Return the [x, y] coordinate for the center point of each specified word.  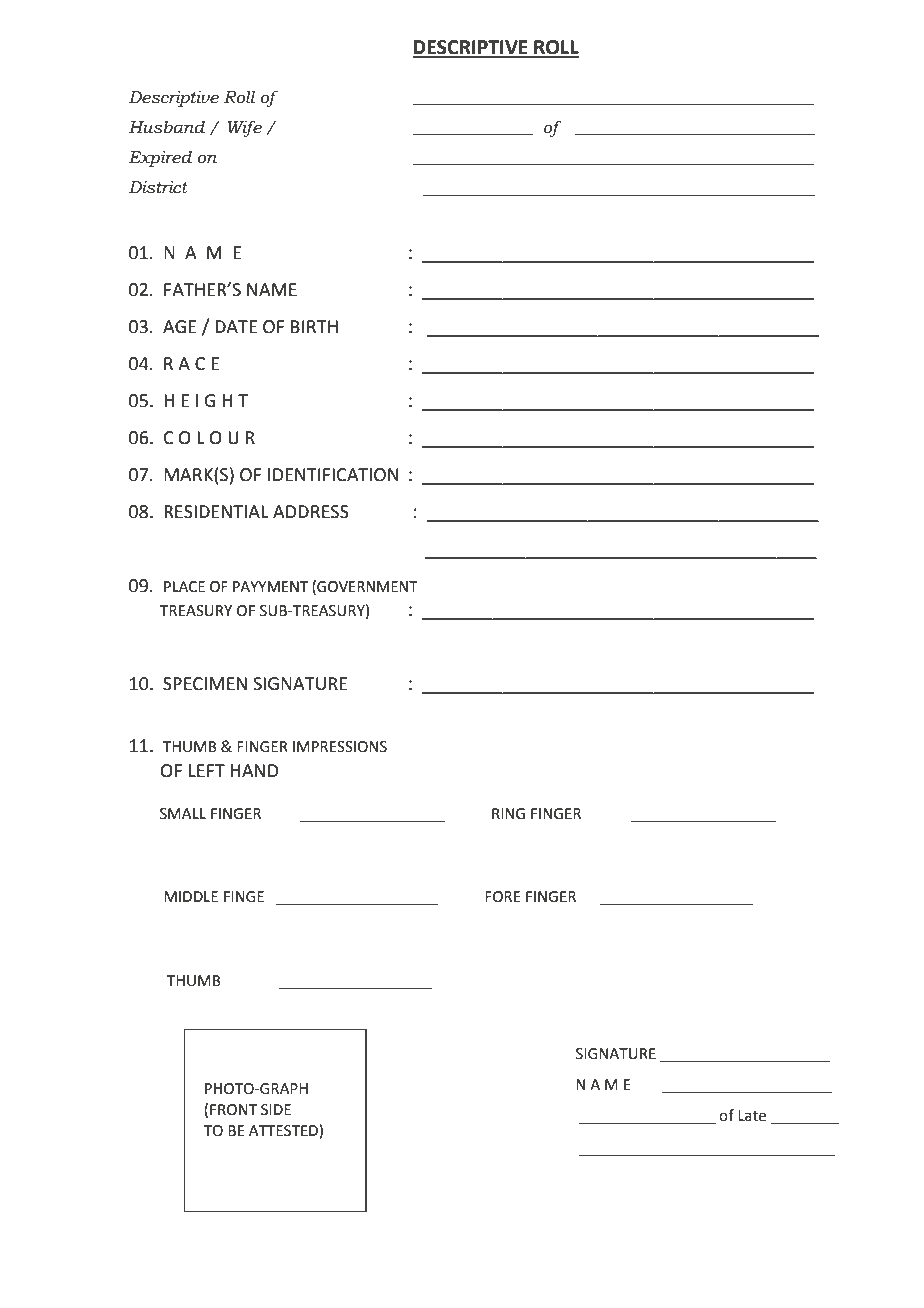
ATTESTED [284, 1130]
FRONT [233, 1110]
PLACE [184, 587]
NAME [272, 289]
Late [752, 1116]
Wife [244, 128]
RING [508, 814]
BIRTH [314, 326]
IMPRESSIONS [340, 747]
